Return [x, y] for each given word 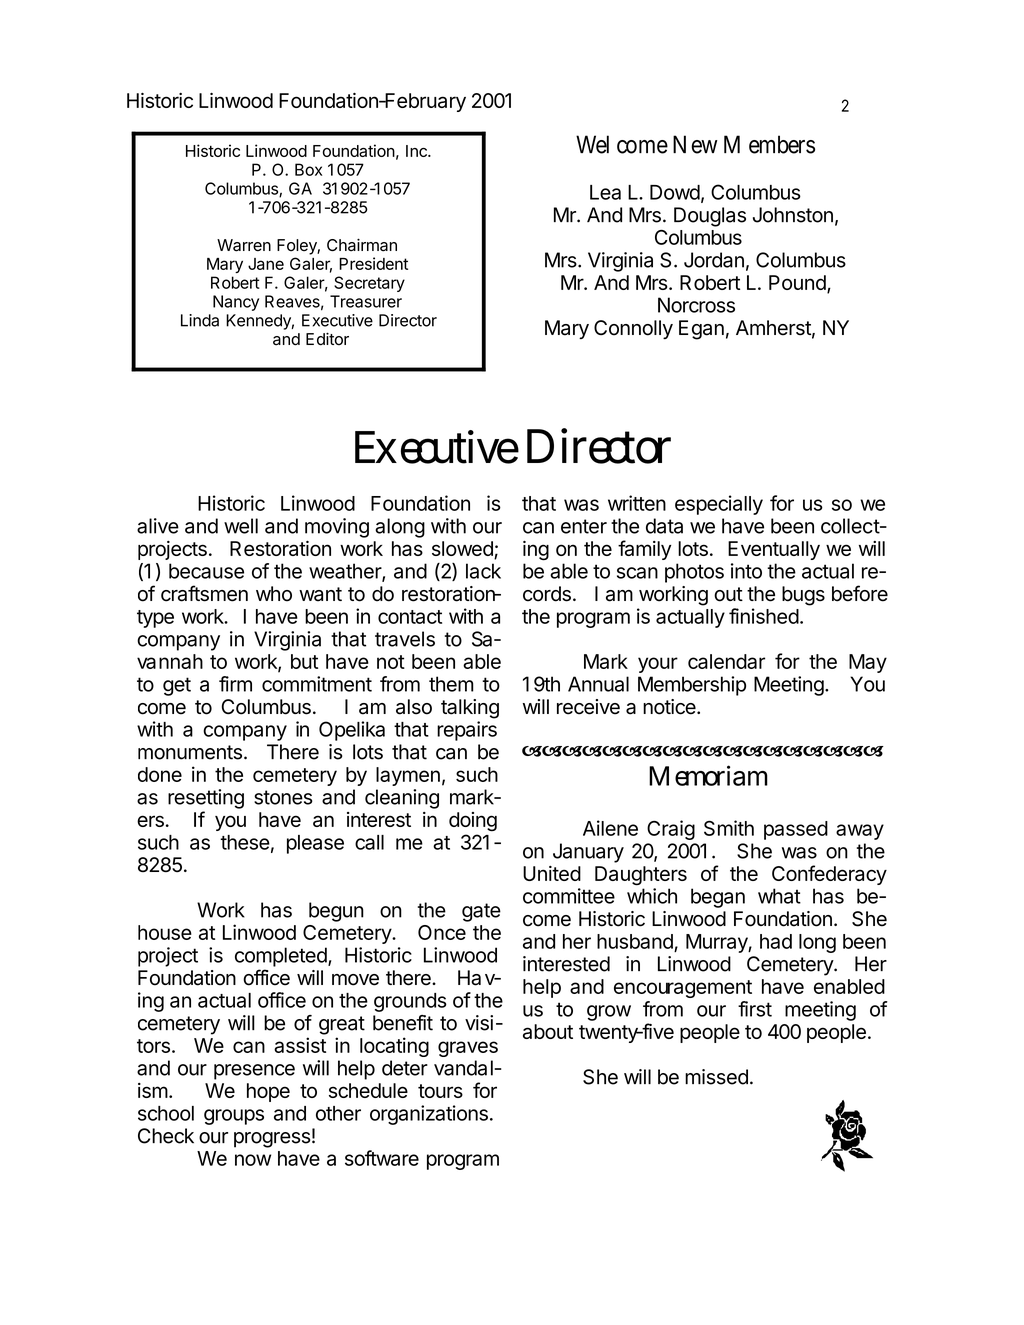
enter [584, 526]
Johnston [793, 215]
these [245, 842]
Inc [417, 151]
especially [719, 505]
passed [796, 830]
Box [308, 169]
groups [234, 1117]
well [241, 526]
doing [473, 822]
